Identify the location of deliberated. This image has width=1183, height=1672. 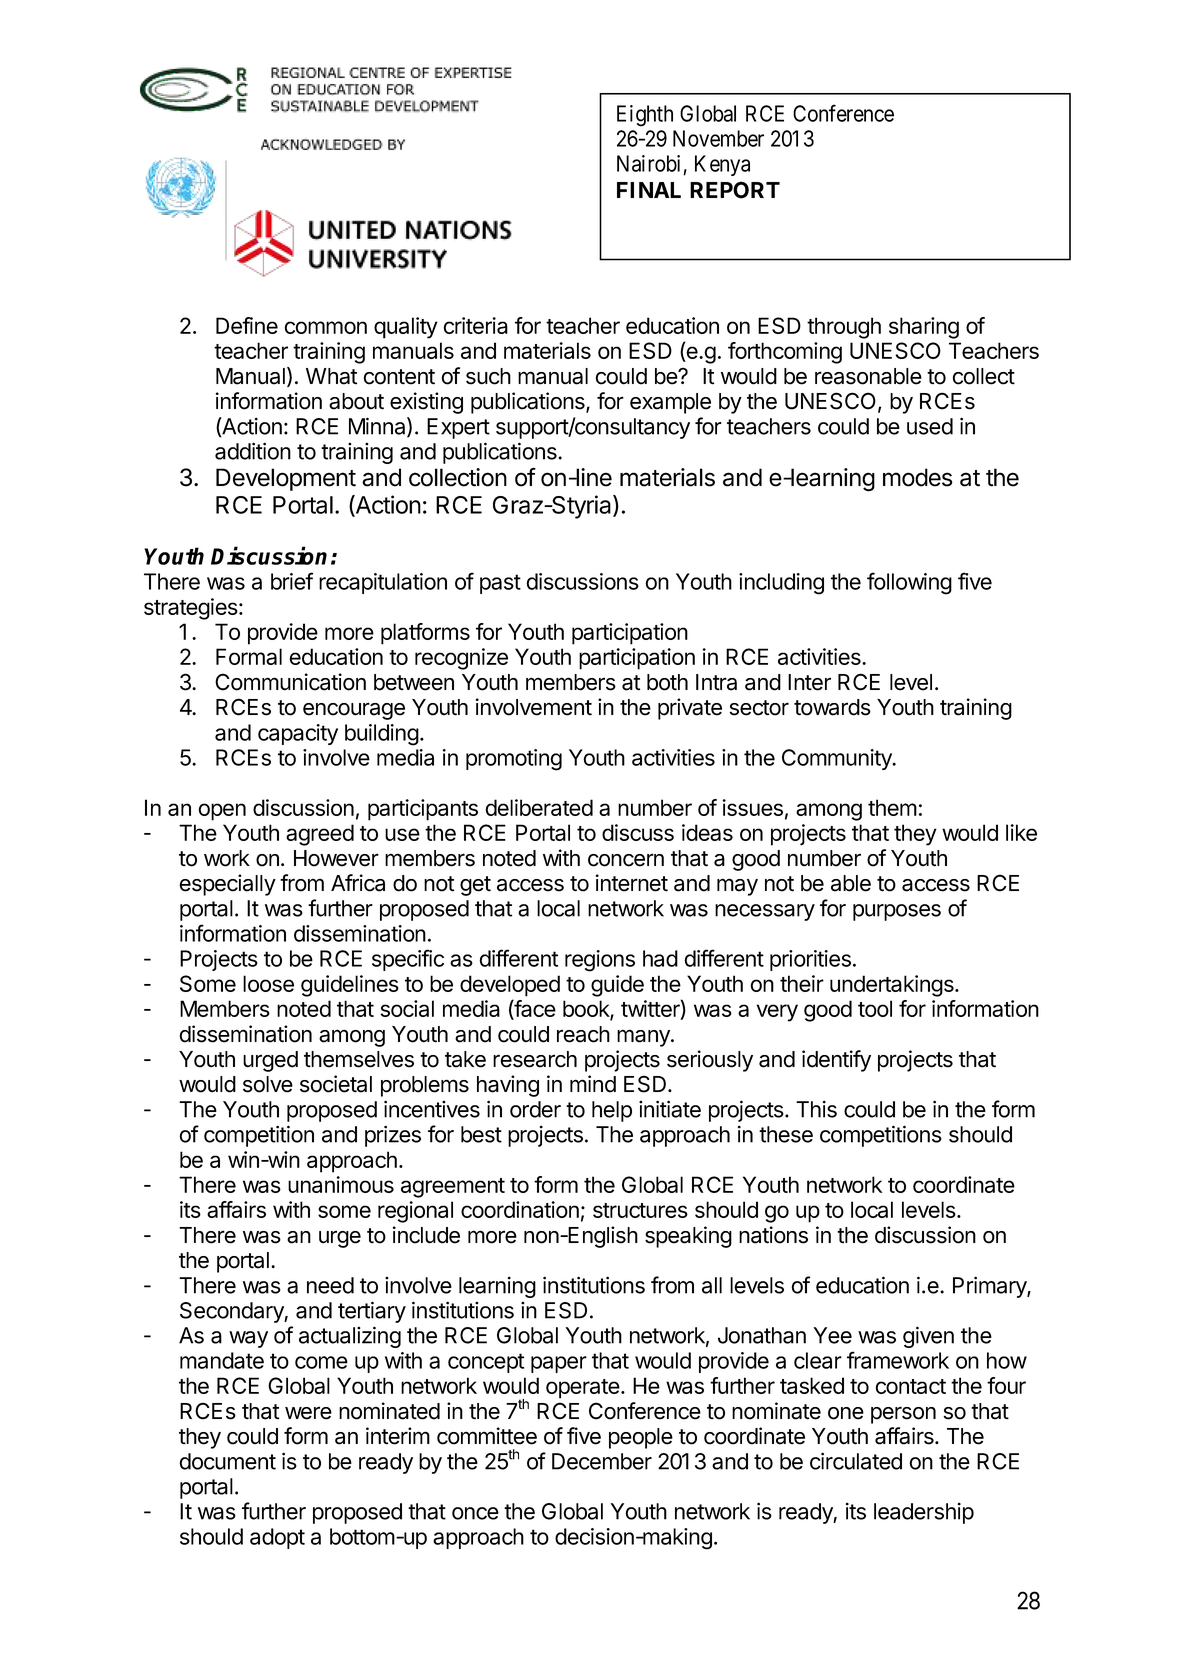
(539, 807).
